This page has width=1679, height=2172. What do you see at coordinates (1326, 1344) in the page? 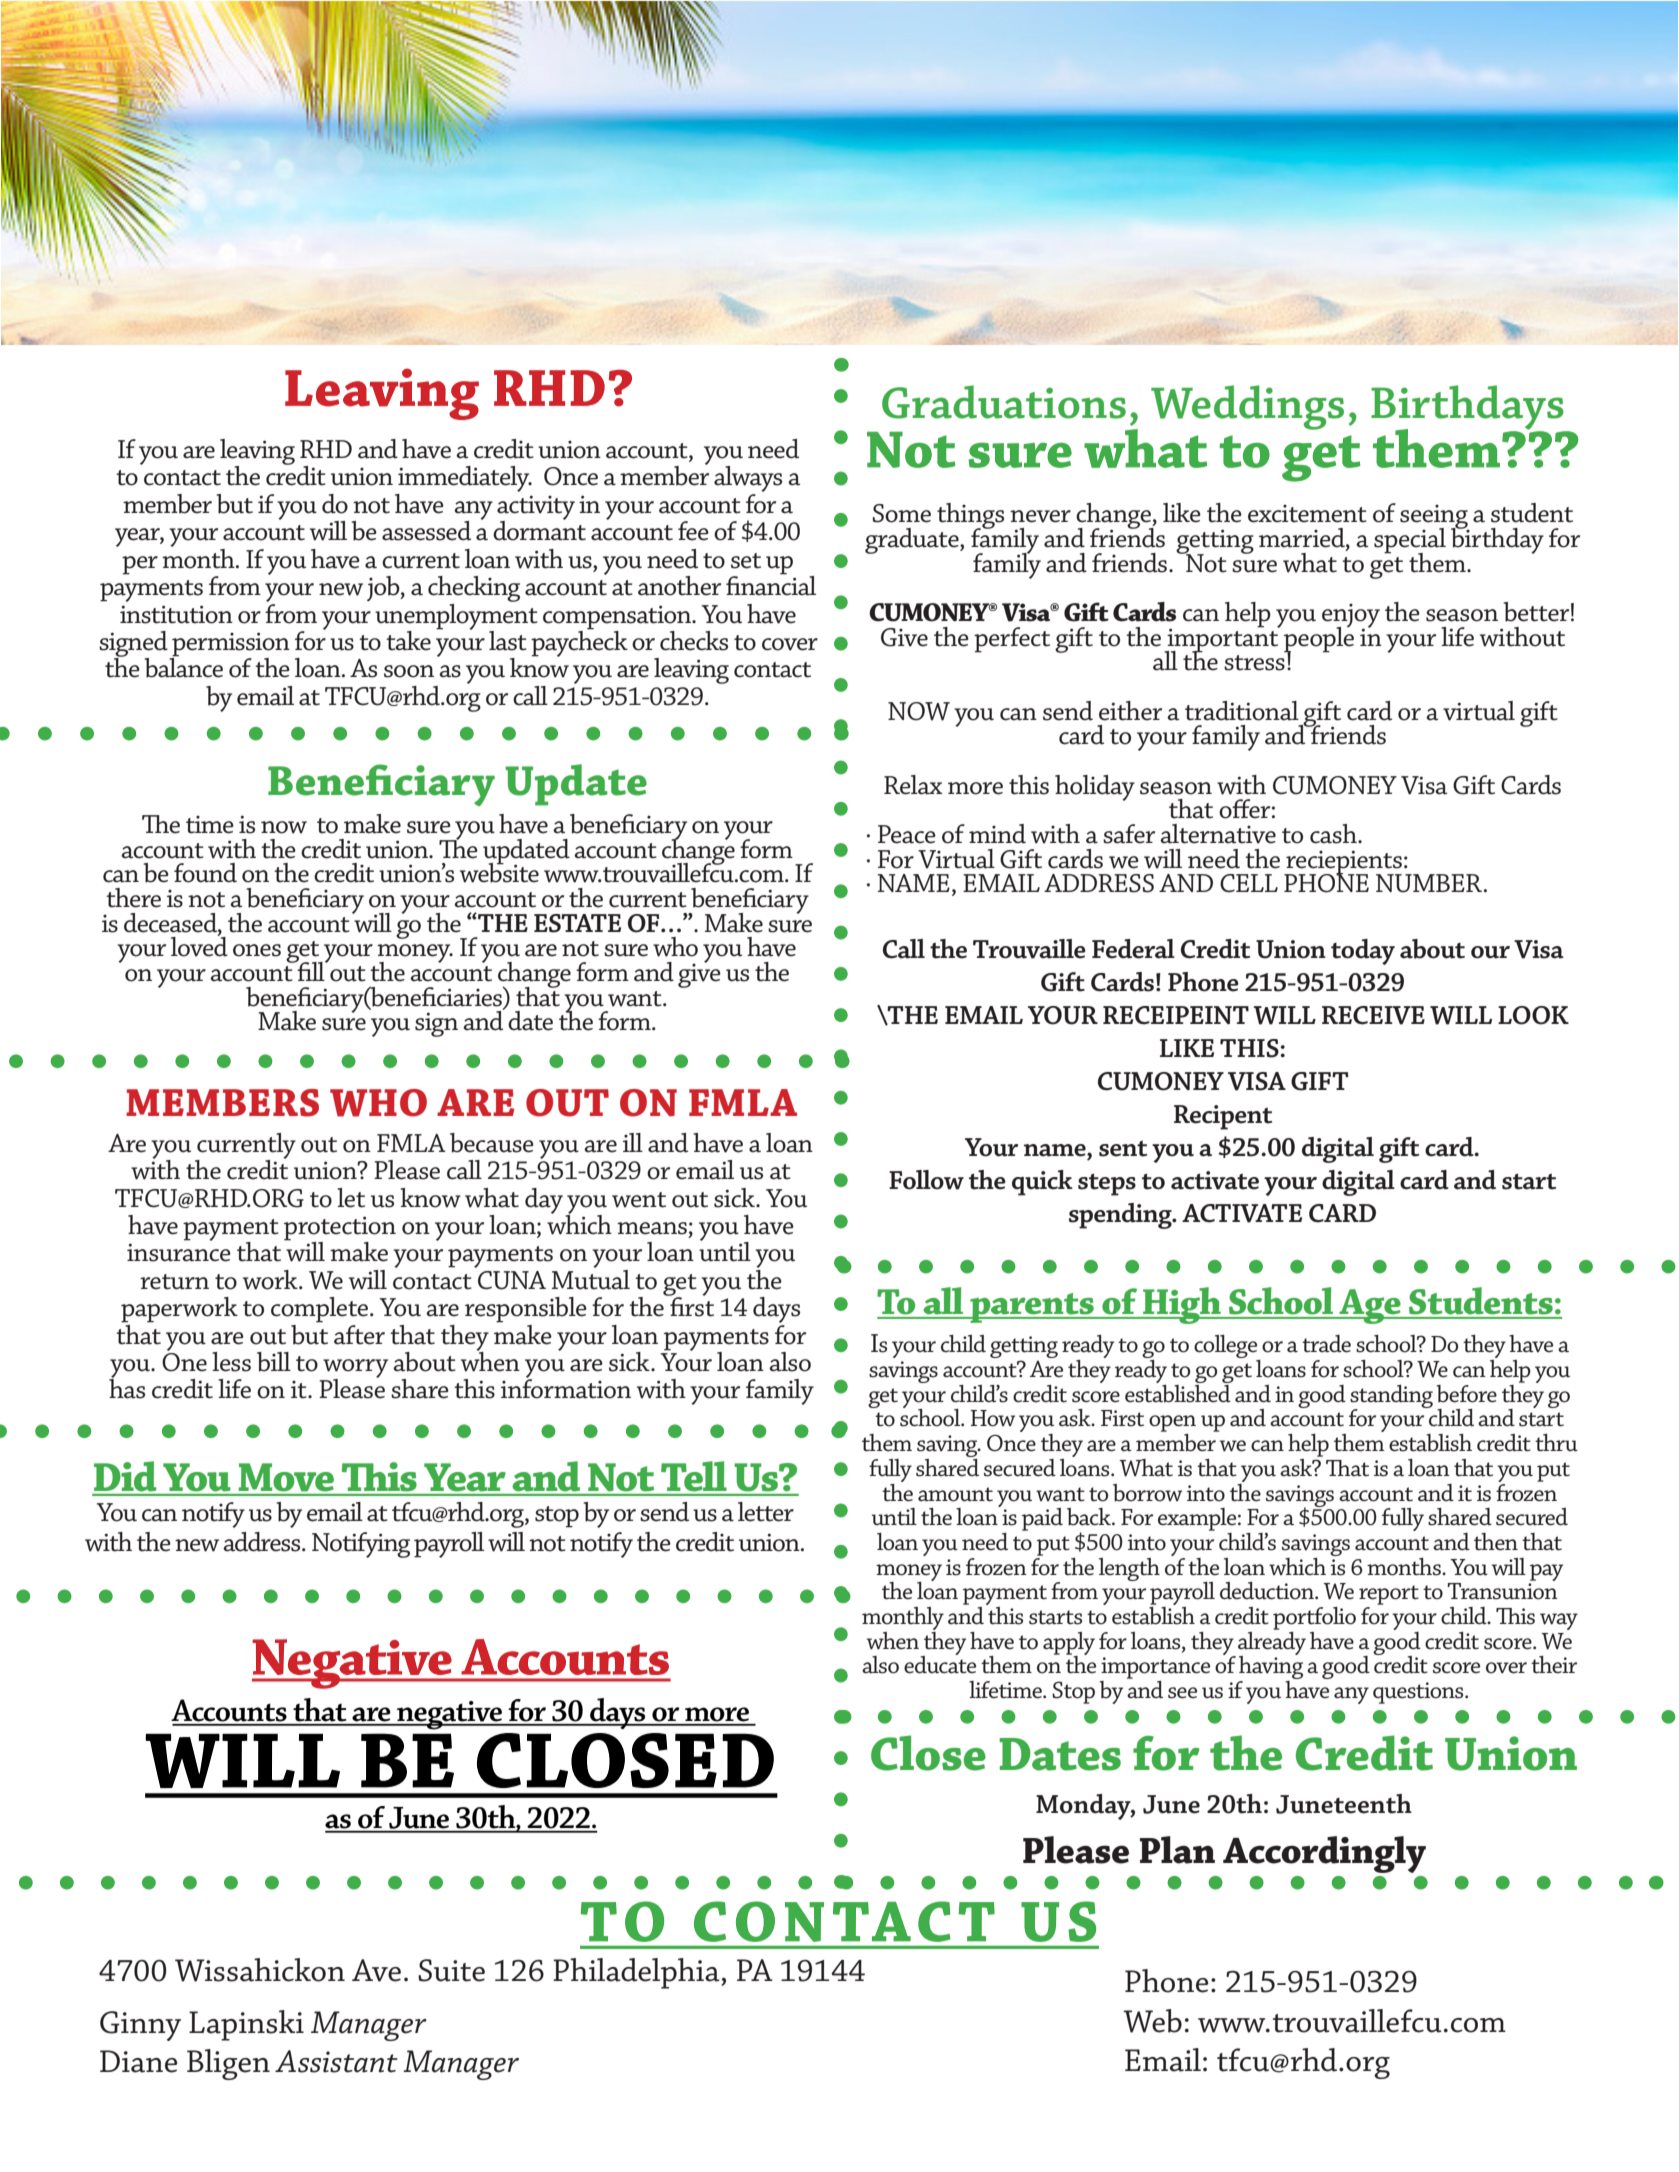
I see `trade` at bounding box center [1326, 1344].
